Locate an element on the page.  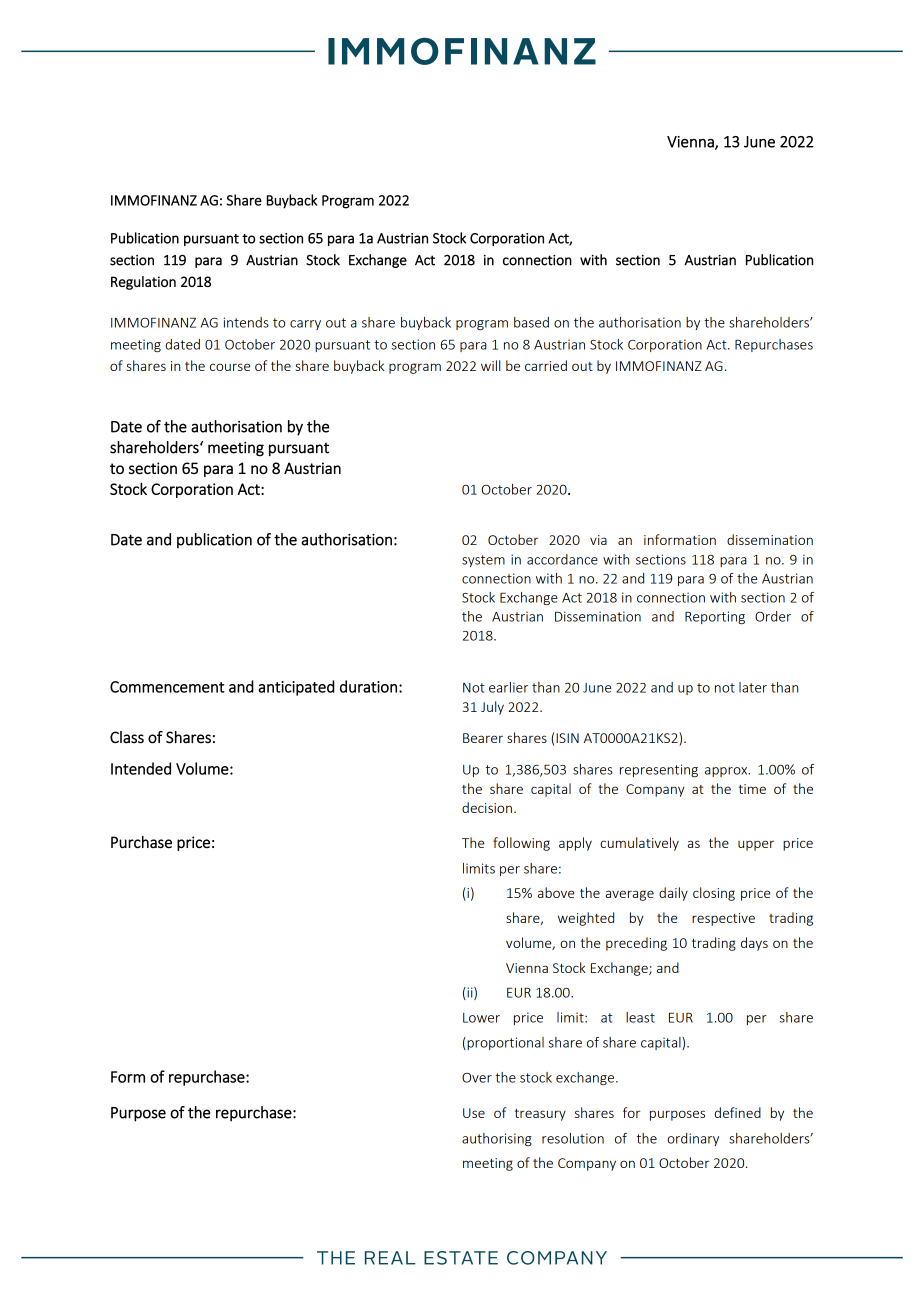
Commencement is located at coordinates (167, 687).
